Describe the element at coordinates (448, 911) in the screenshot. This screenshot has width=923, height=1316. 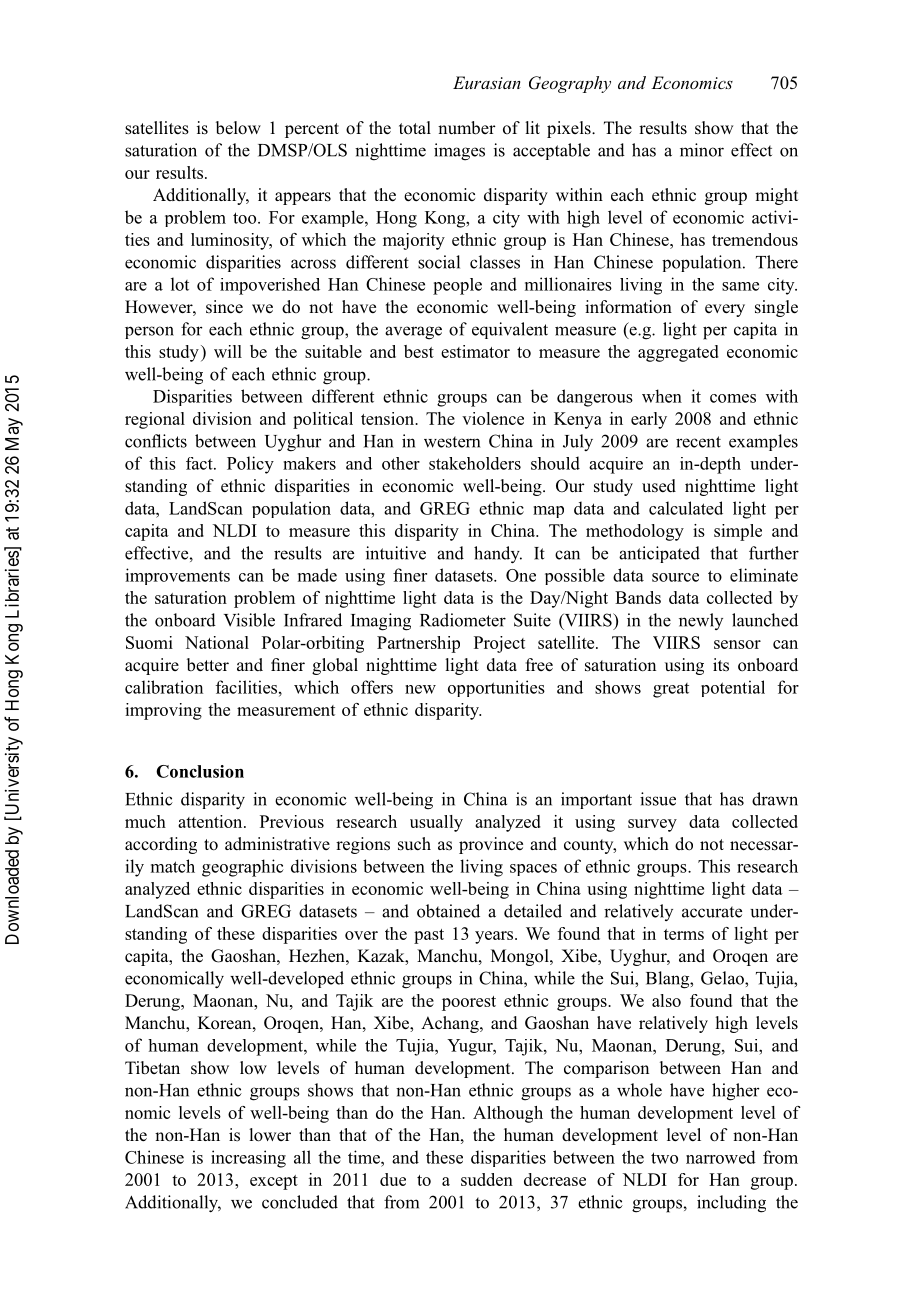
I see `obtained` at that location.
